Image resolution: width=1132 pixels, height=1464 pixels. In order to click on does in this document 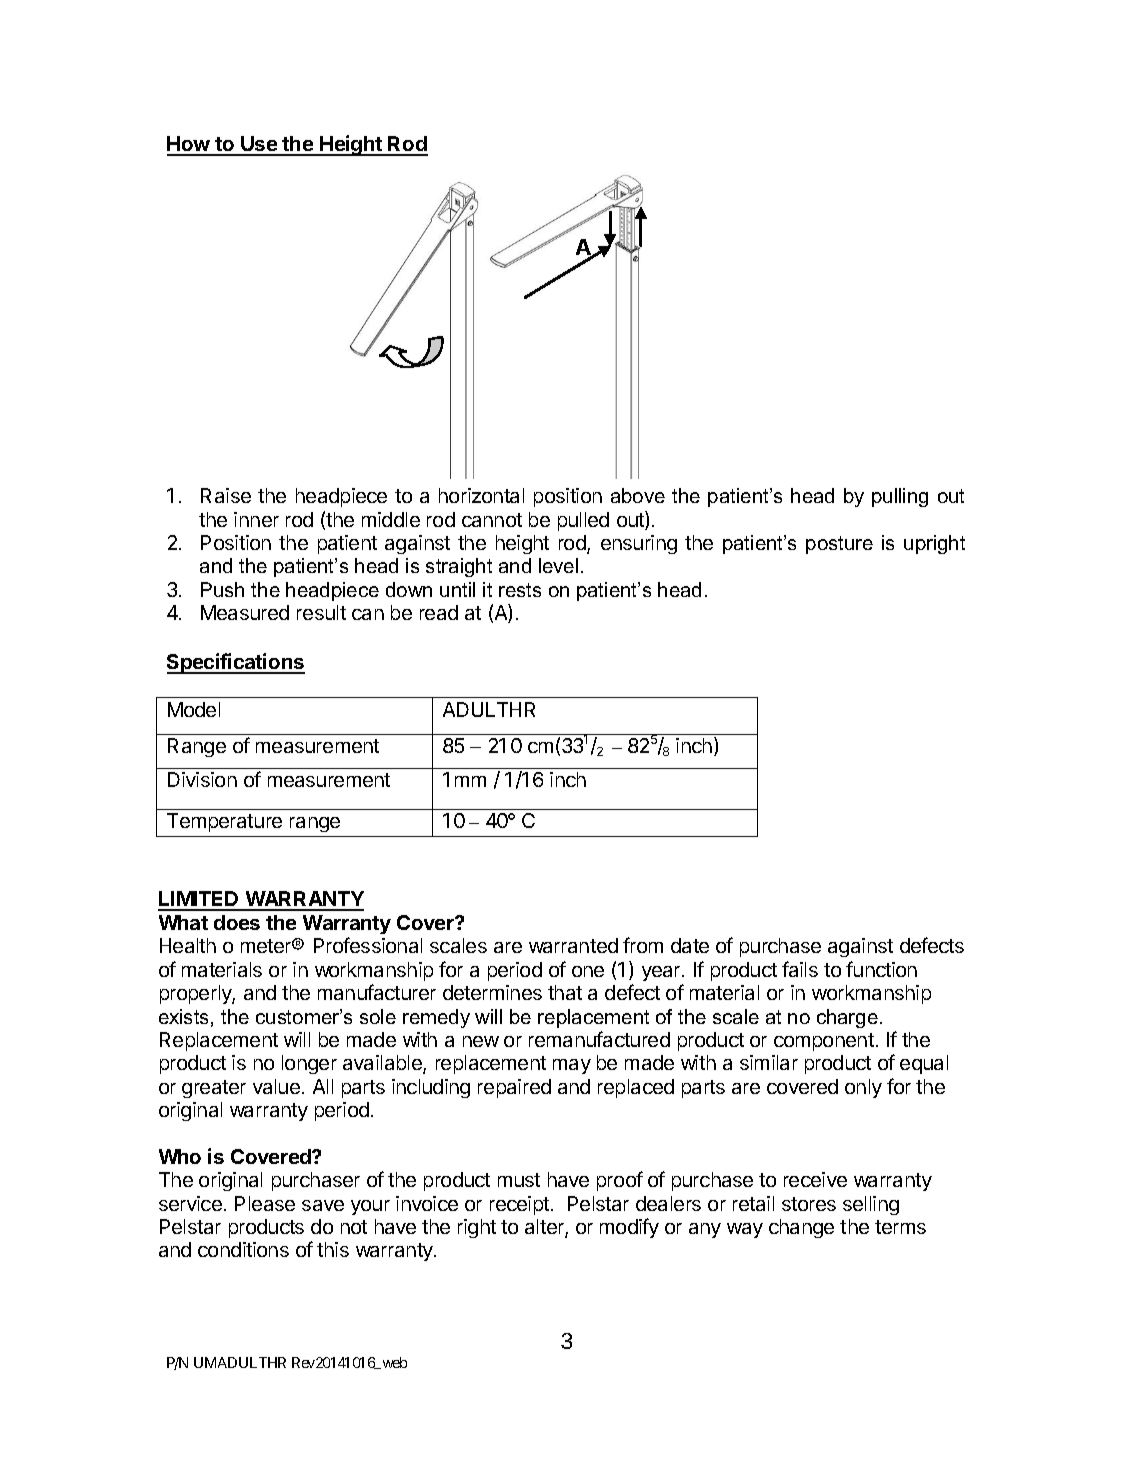, I will do `click(237, 922)`.
